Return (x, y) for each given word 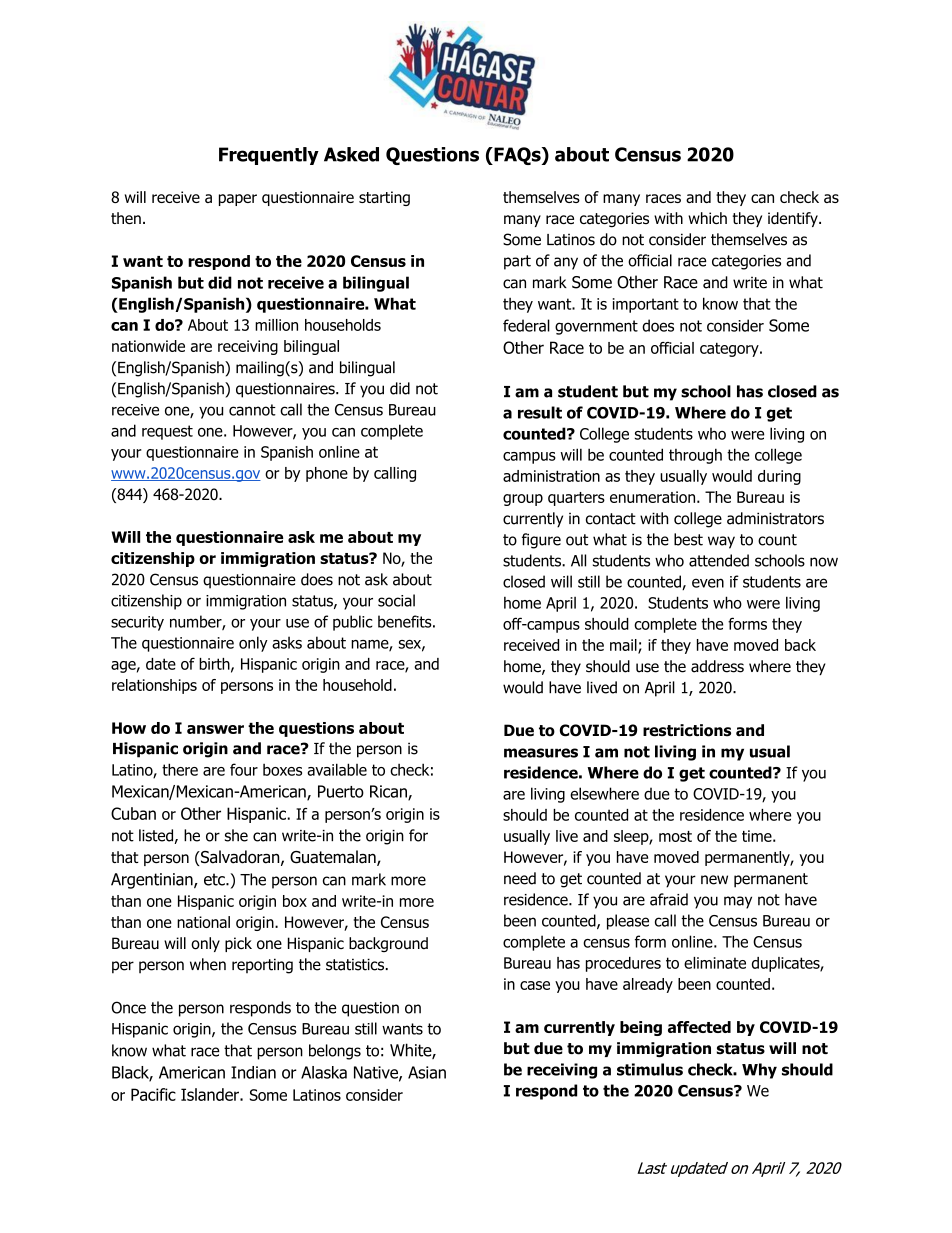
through (695, 456)
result (540, 412)
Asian (427, 1072)
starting (384, 198)
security (137, 623)
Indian (253, 1072)
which (707, 218)
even (708, 583)
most (675, 836)
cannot (252, 410)
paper (238, 200)
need (520, 878)
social (396, 600)
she (236, 835)
